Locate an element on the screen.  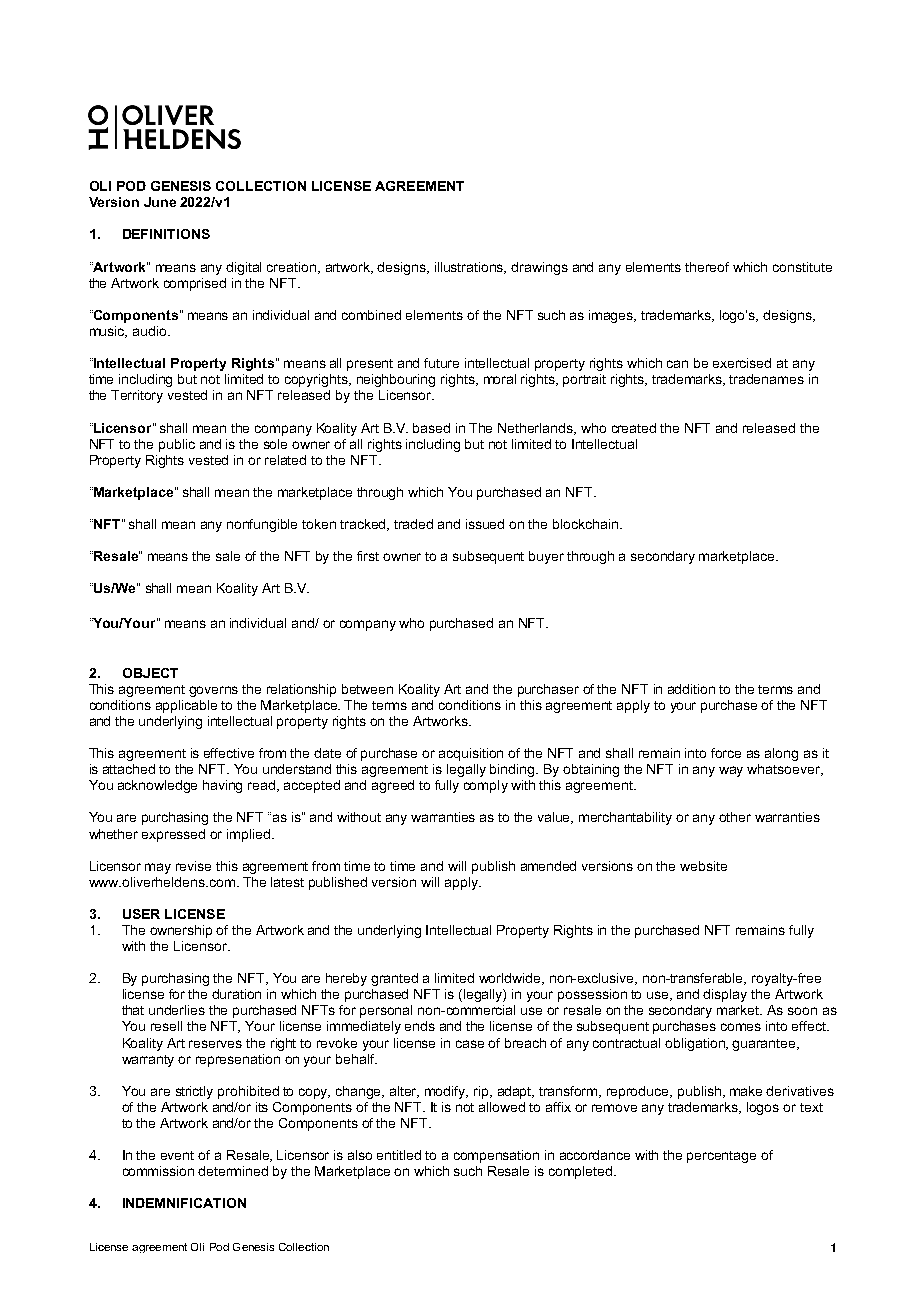
USER is located at coordinates (141, 914).
